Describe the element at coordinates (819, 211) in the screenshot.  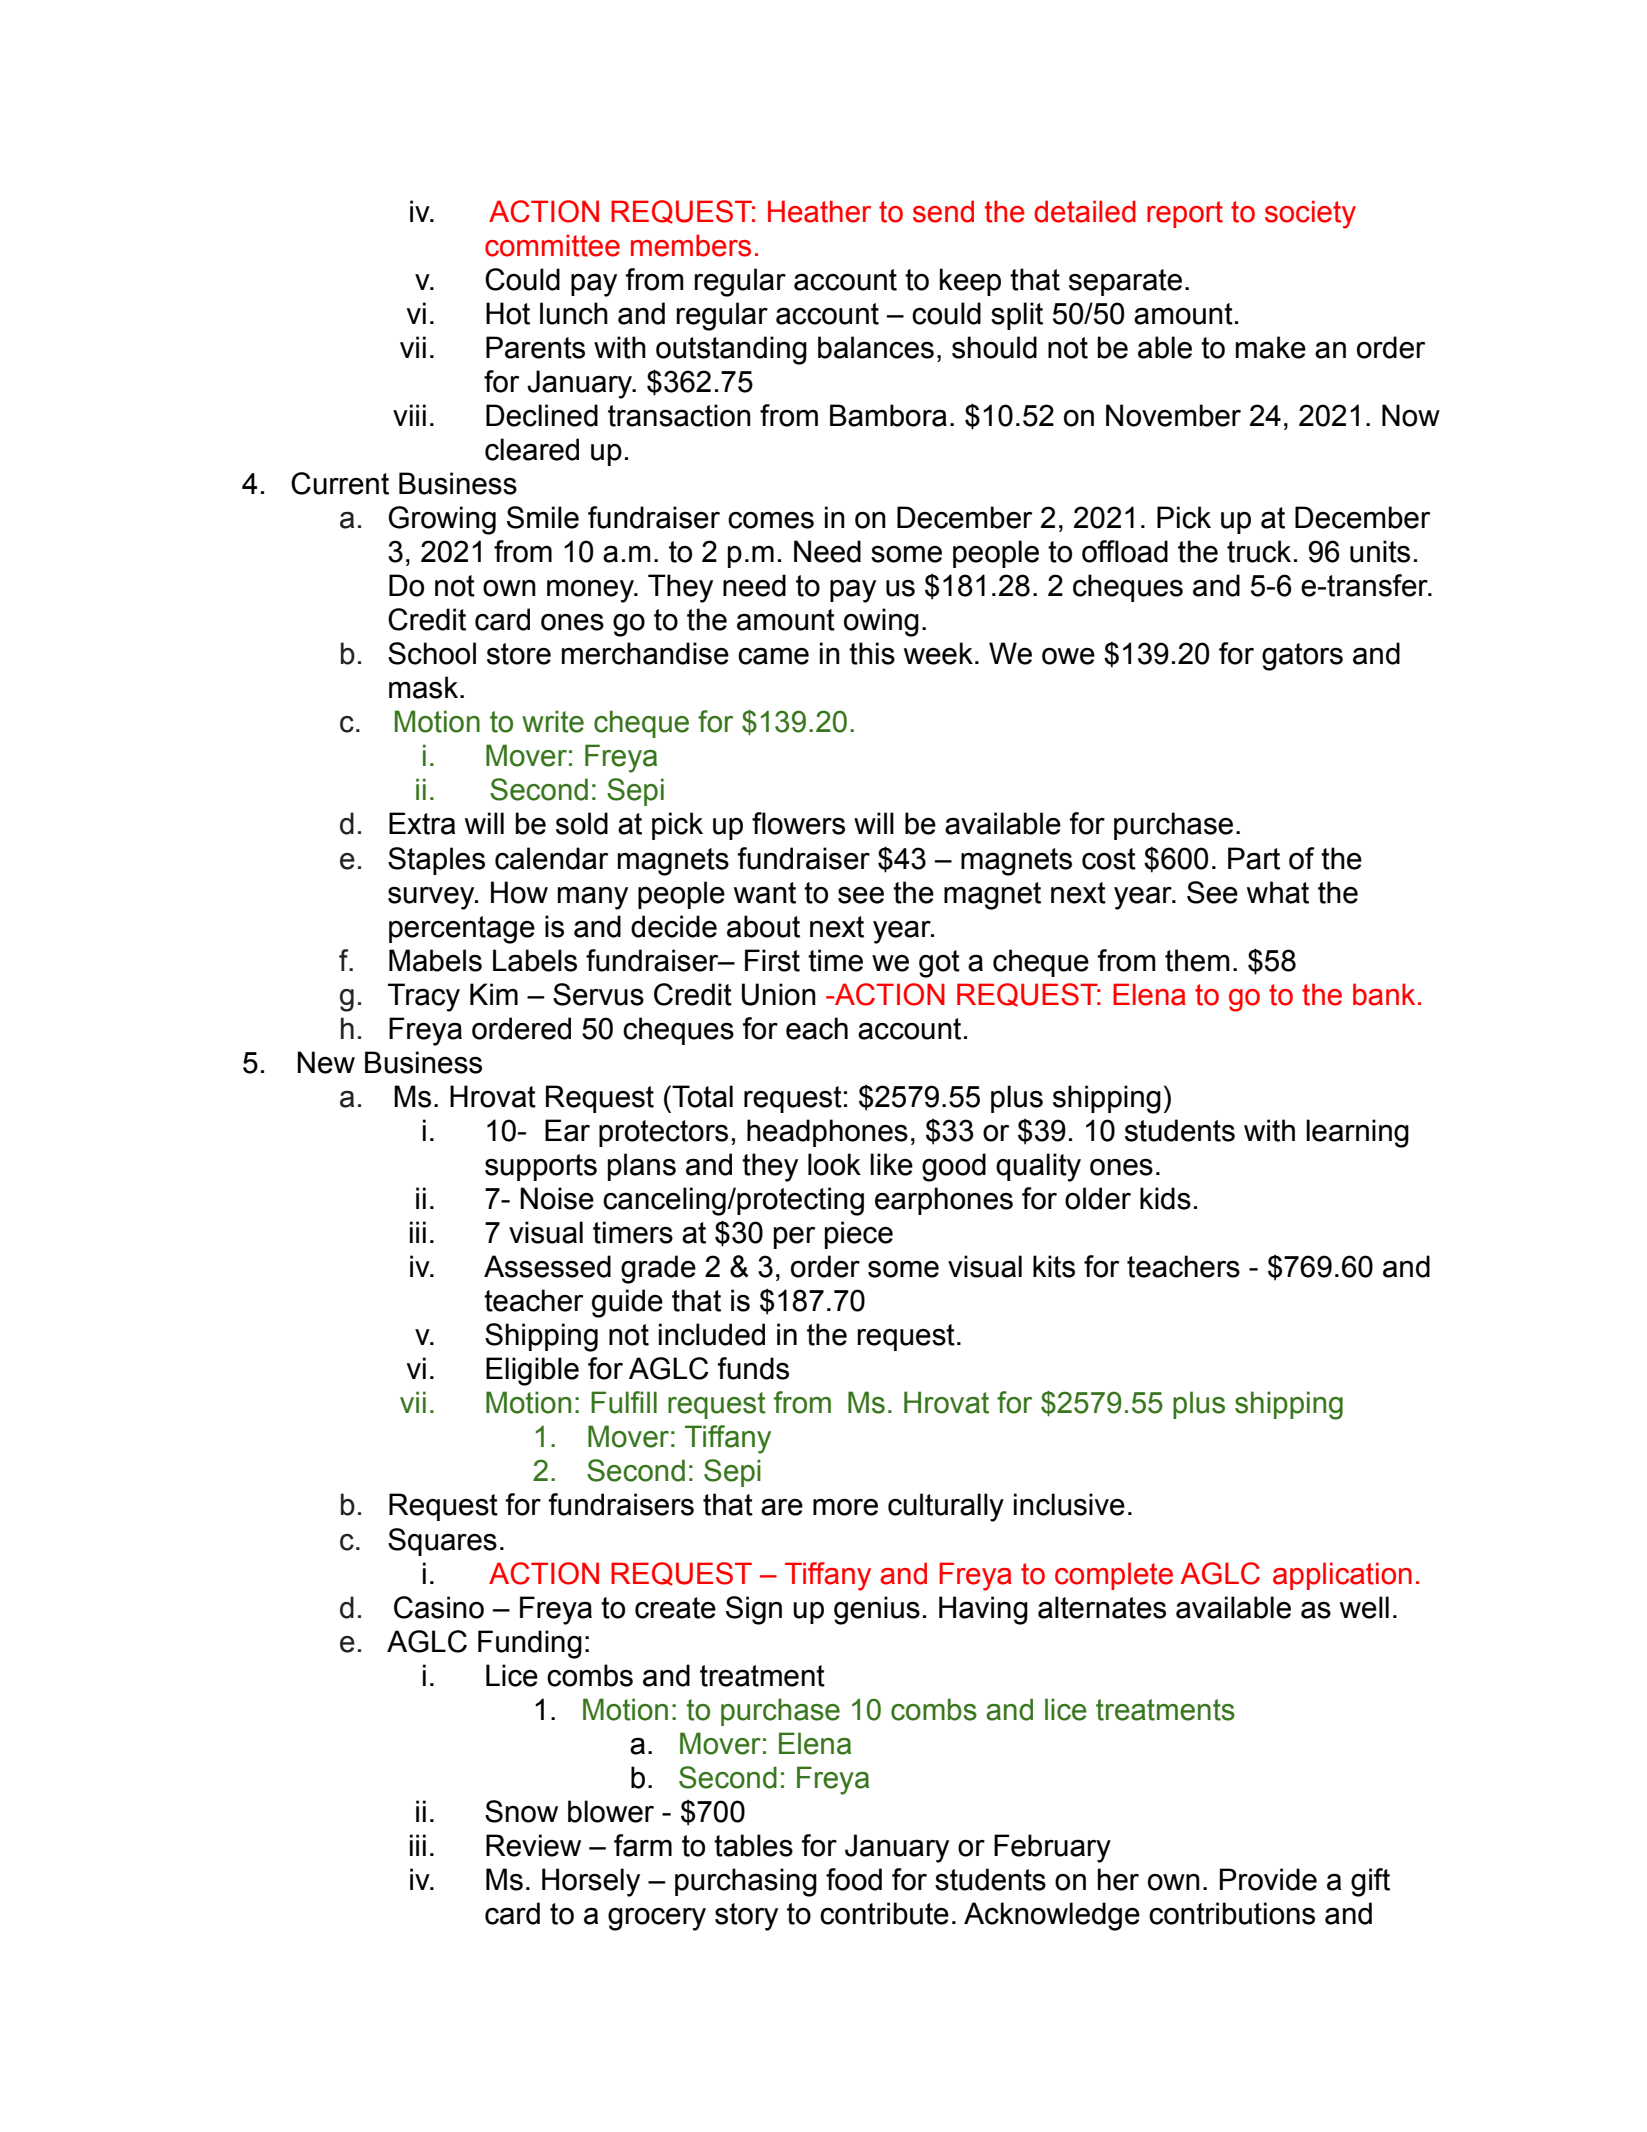
I see `Heather` at that location.
